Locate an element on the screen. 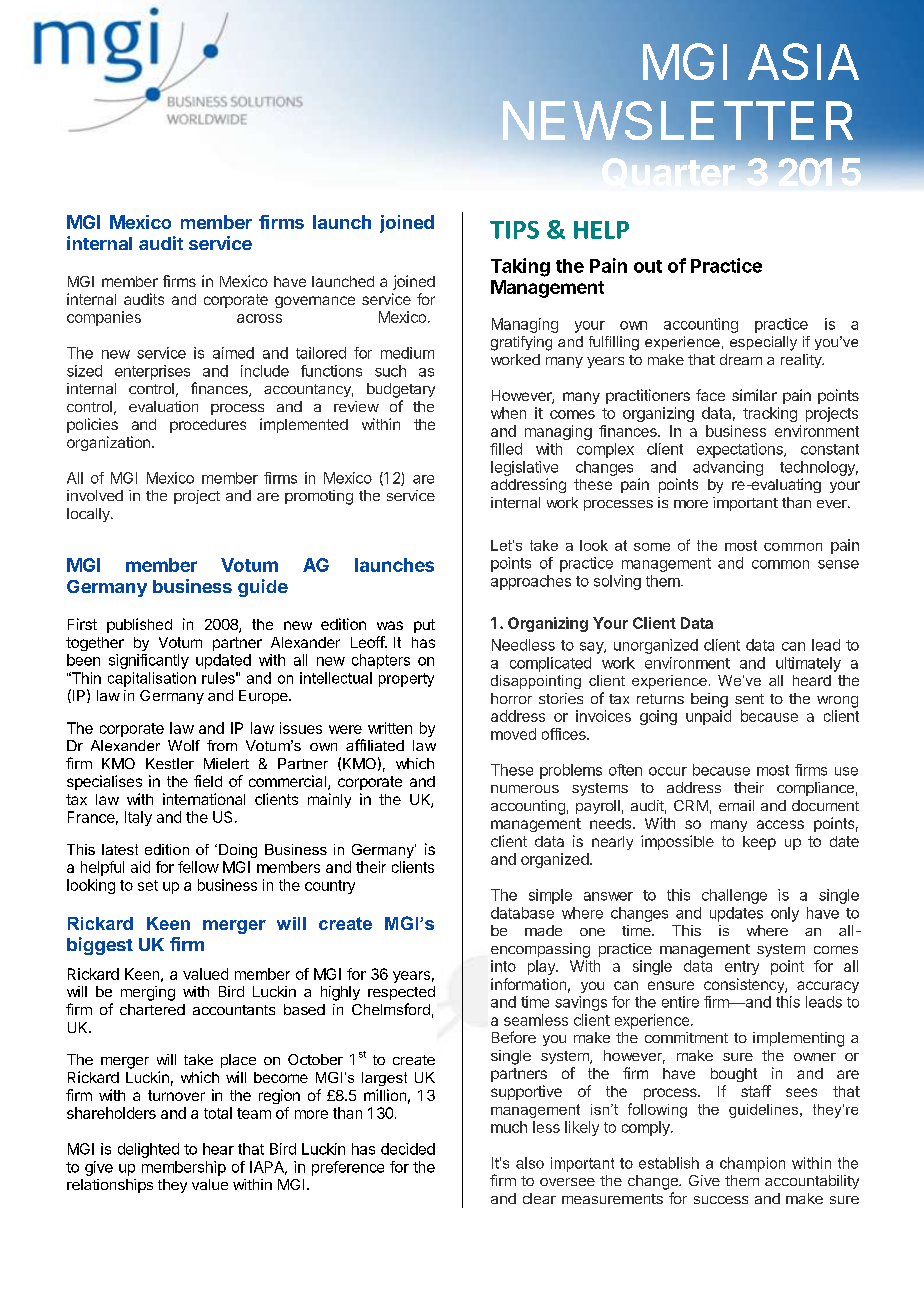 This screenshot has width=924, height=1307. ASIA is located at coordinates (803, 61).
